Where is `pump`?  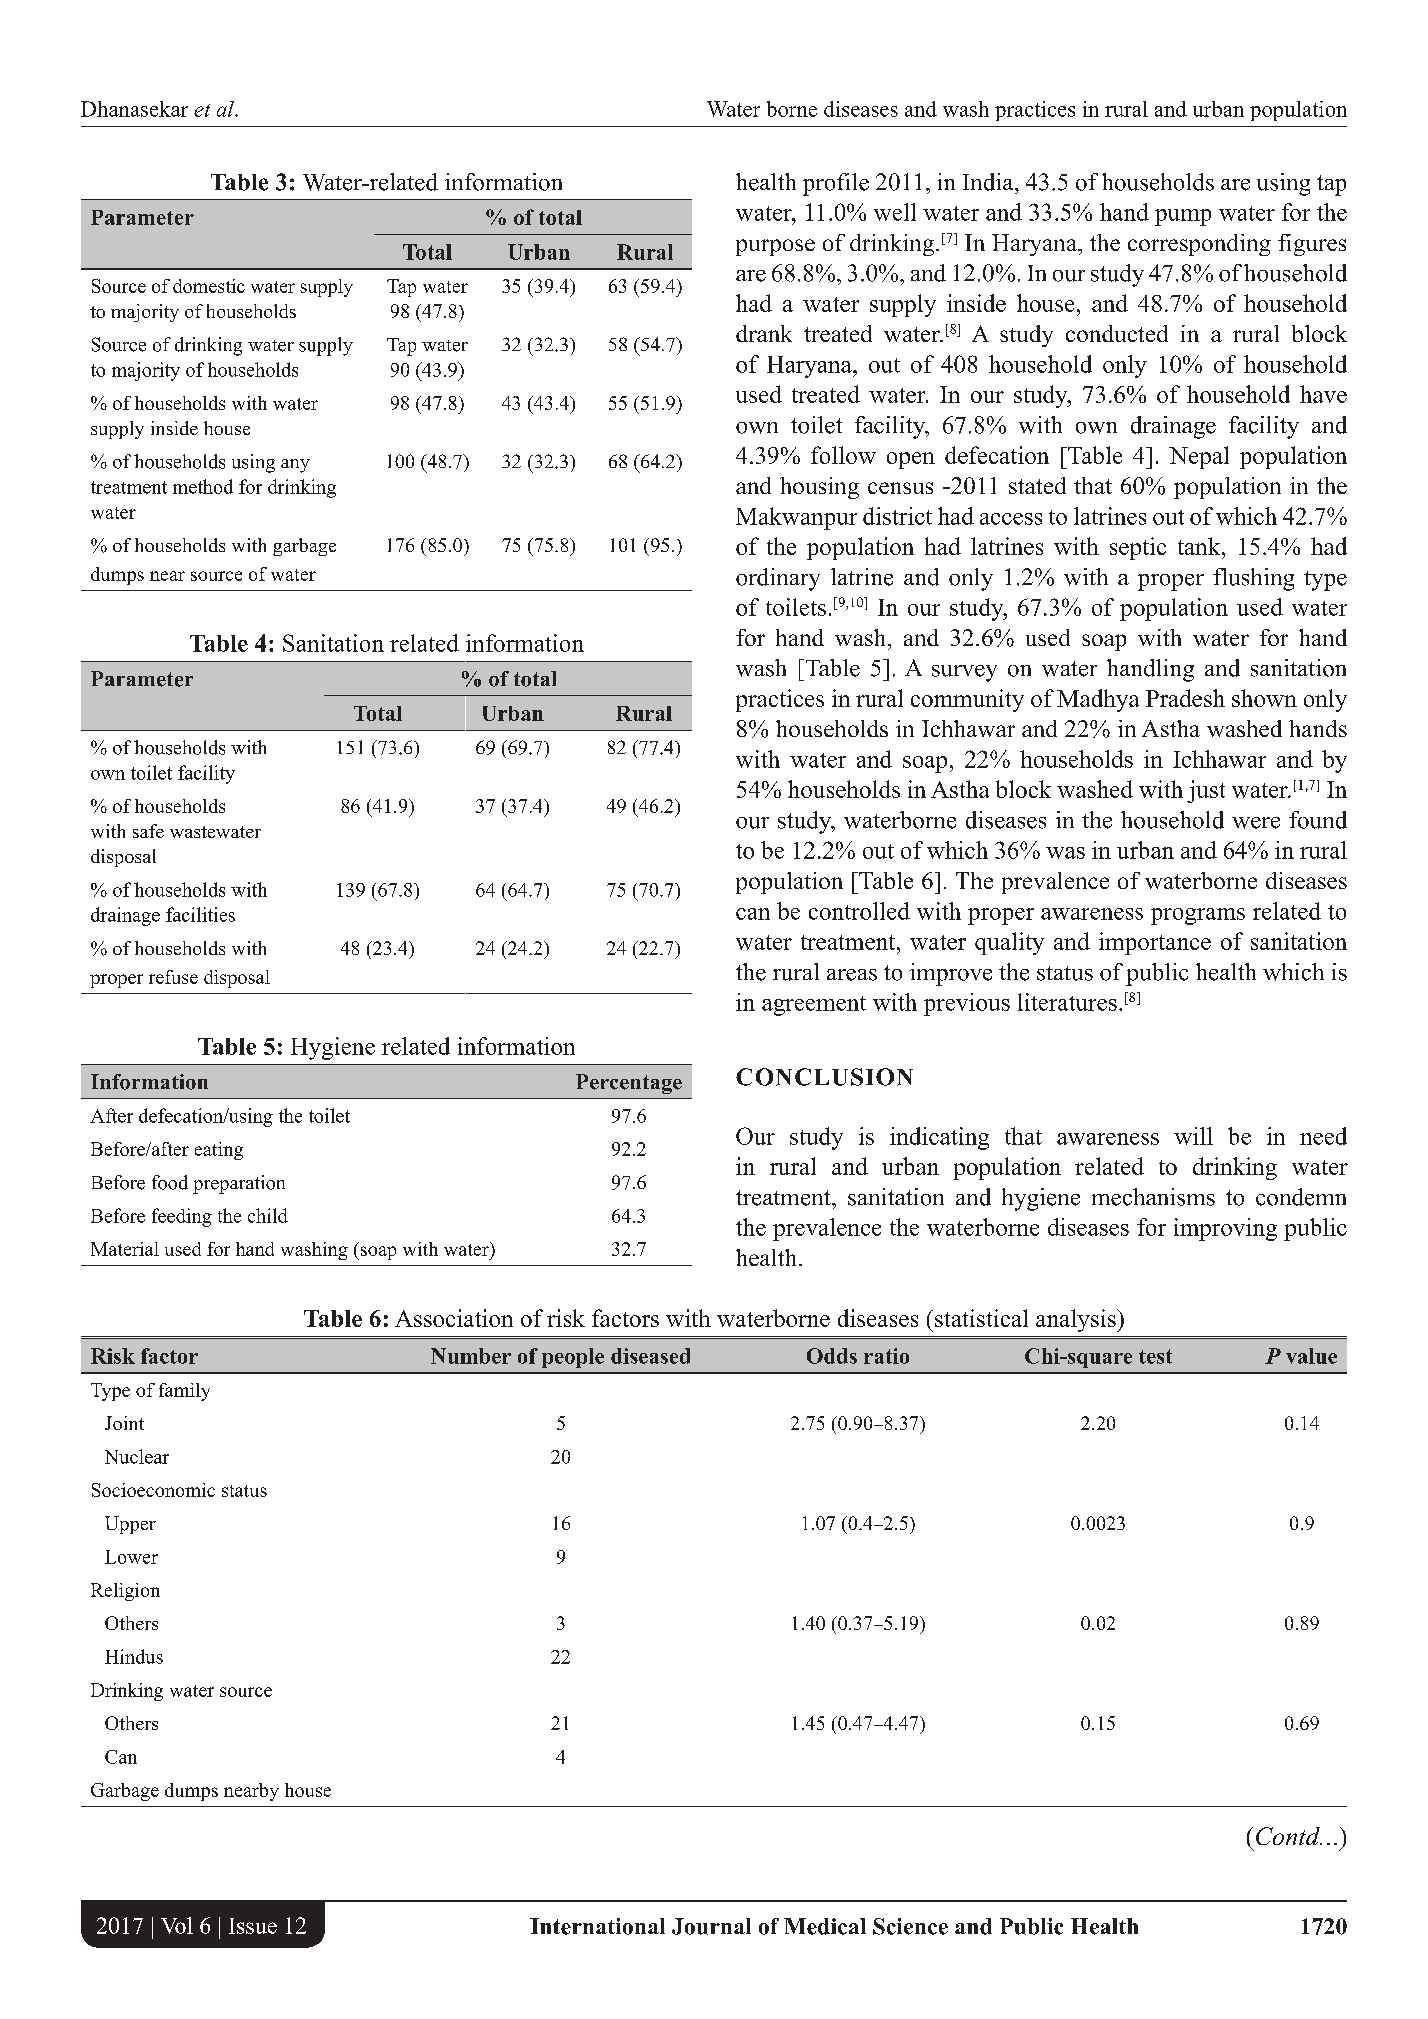 pump is located at coordinates (1183, 217).
